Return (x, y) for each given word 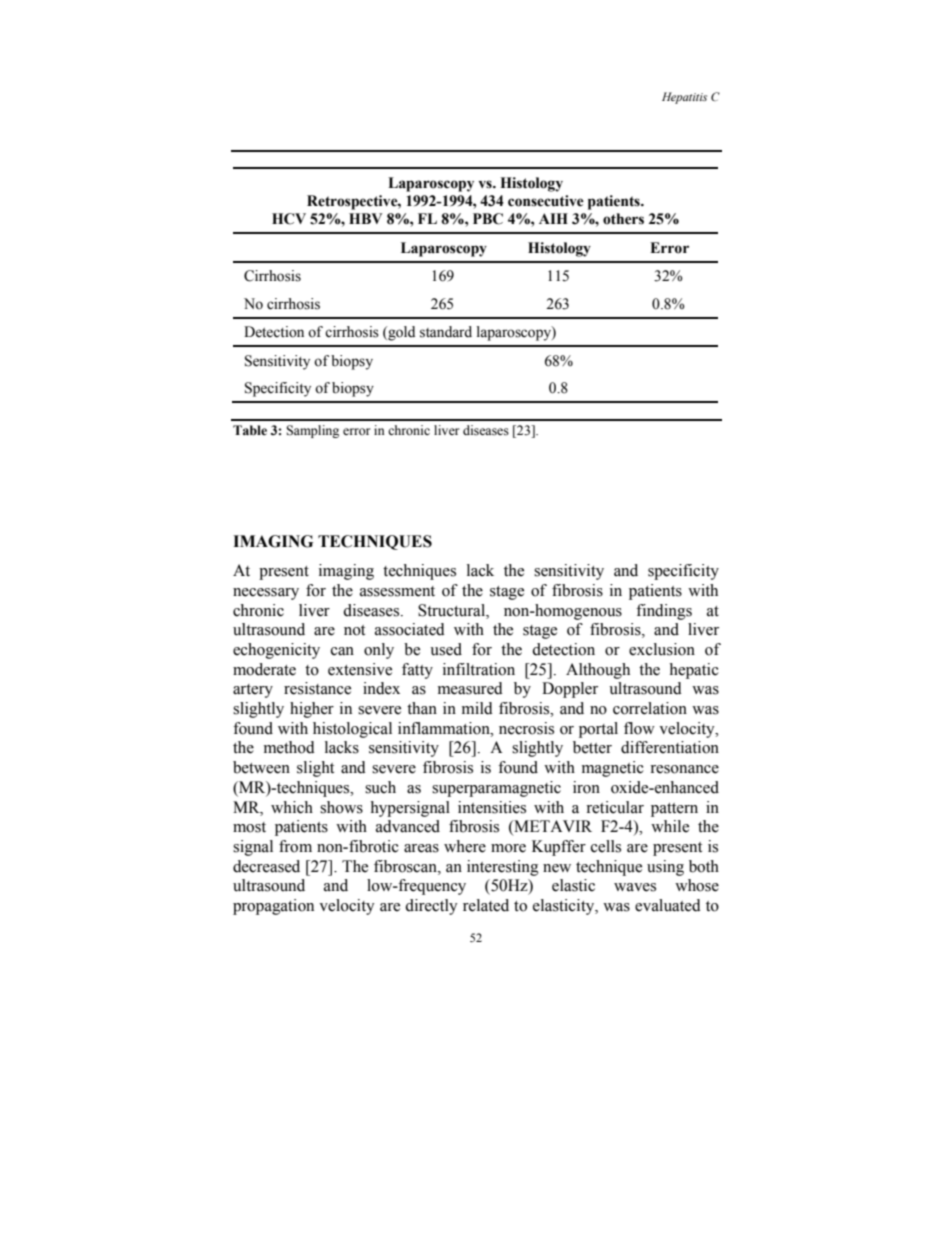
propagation (273, 907)
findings (664, 612)
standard (446, 332)
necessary (266, 594)
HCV (289, 219)
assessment (397, 591)
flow (639, 728)
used (446, 649)
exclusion (662, 649)
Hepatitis (684, 98)
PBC (488, 219)
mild (477, 708)
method (289, 747)
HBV (365, 218)
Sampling (312, 431)
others (623, 219)
